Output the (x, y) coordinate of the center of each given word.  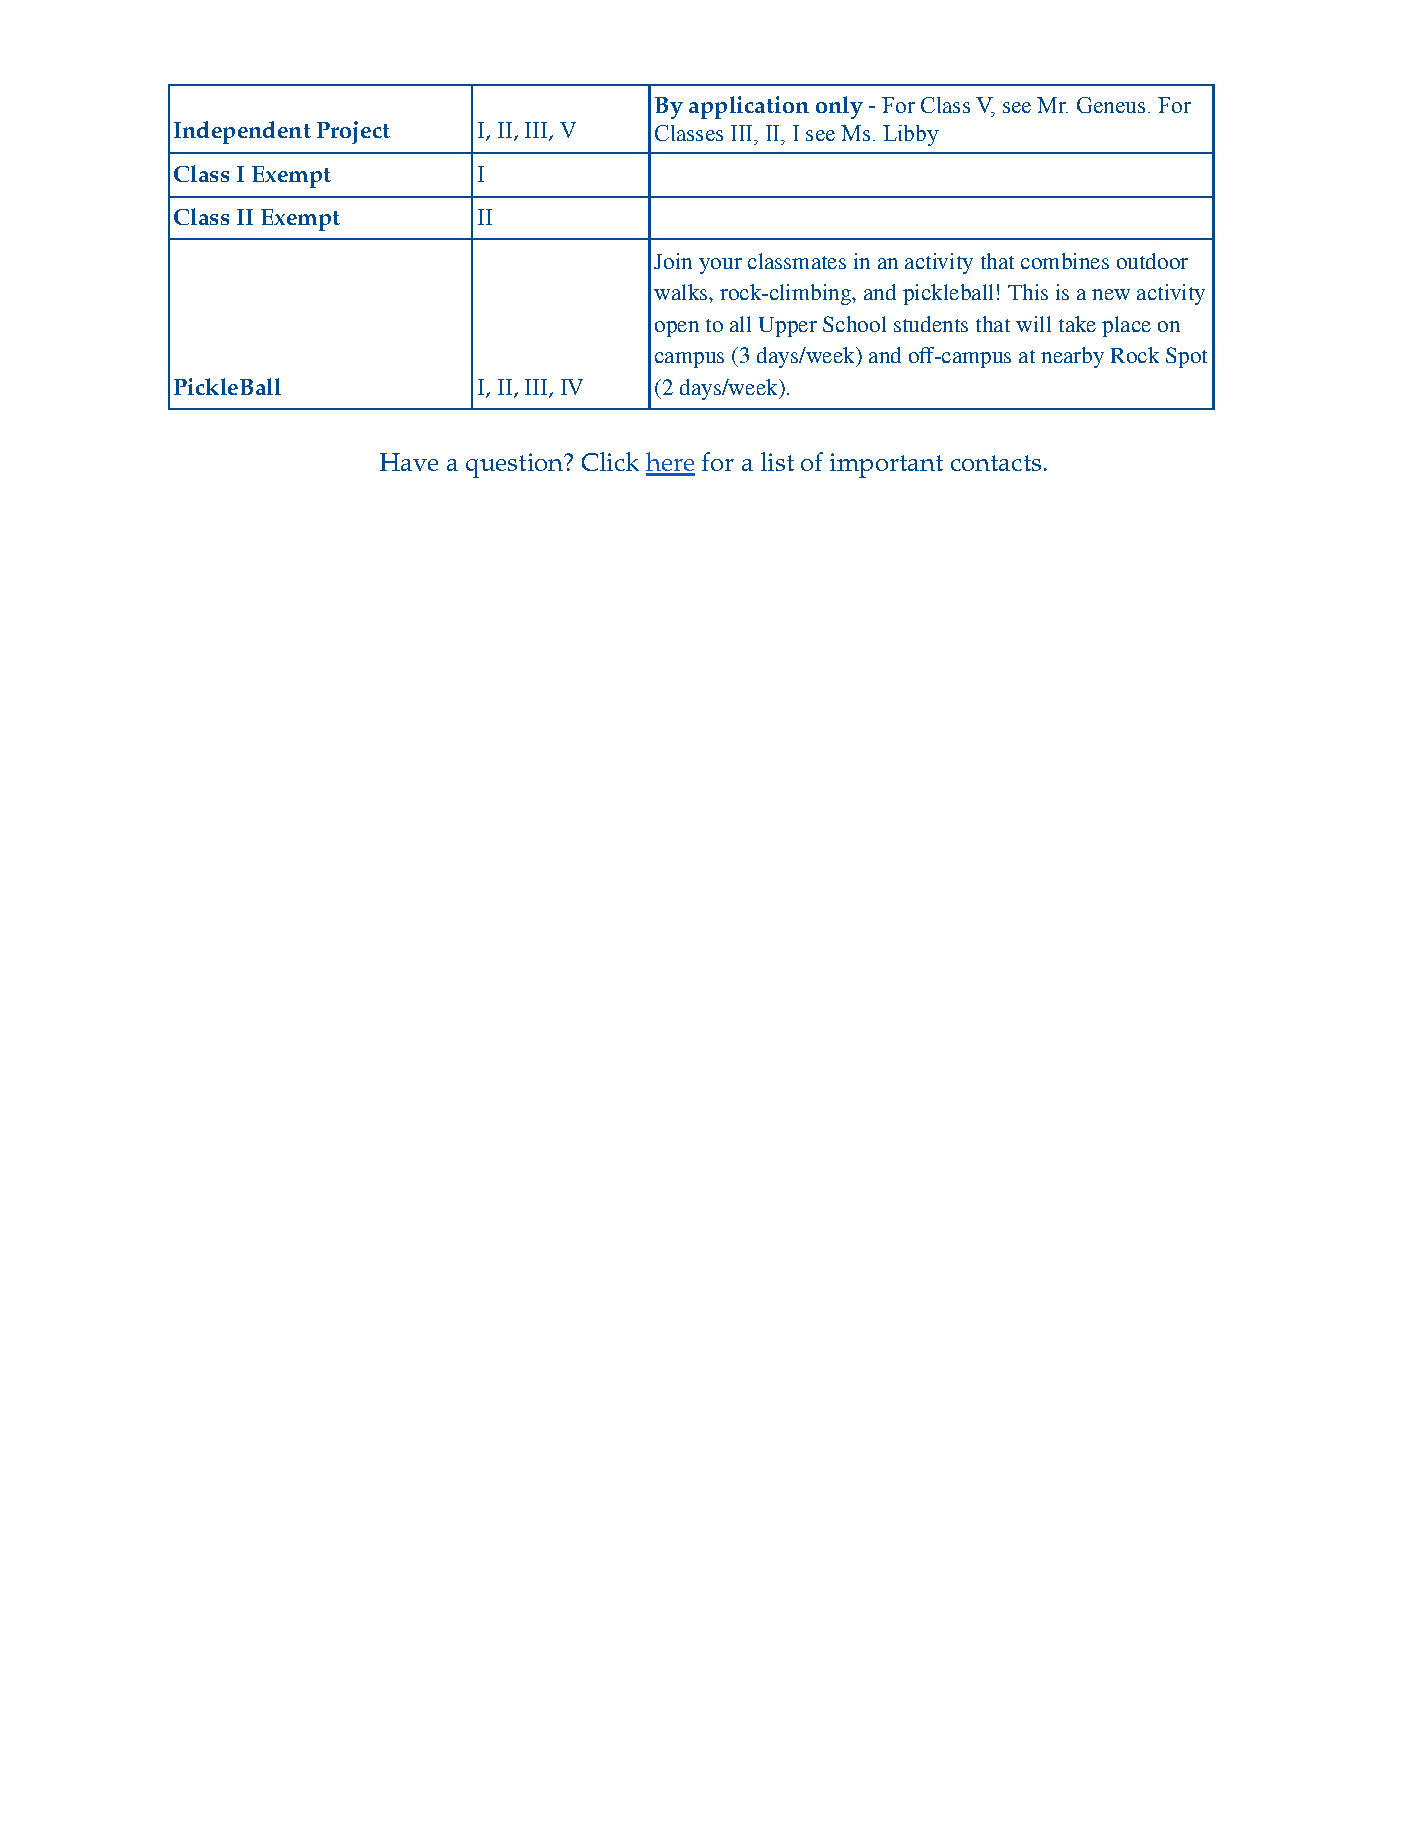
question (515, 465)
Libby (911, 135)
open (677, 329)
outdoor (1152, 261)
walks (682, 292)
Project (353, 132)
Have (409, 462)
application (749, 107)
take (1077, 324)
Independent (242, 132)
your (720, 266)
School (854, 324)
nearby (1072, 357)
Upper (788, 327)
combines (1065, 261)
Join (673, 261)
